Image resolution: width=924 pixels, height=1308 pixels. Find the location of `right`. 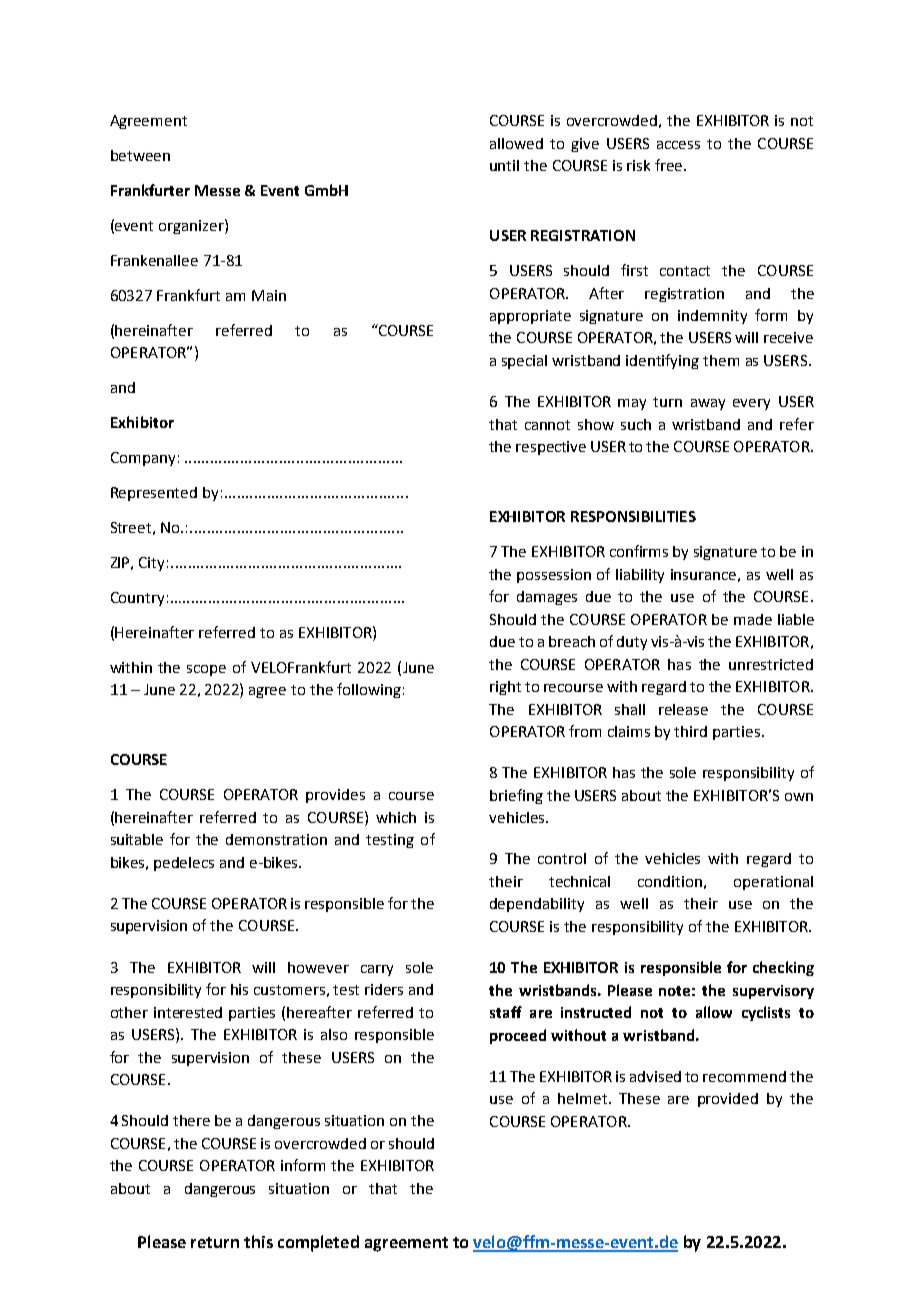

right is located at coordinates (505, 688).
